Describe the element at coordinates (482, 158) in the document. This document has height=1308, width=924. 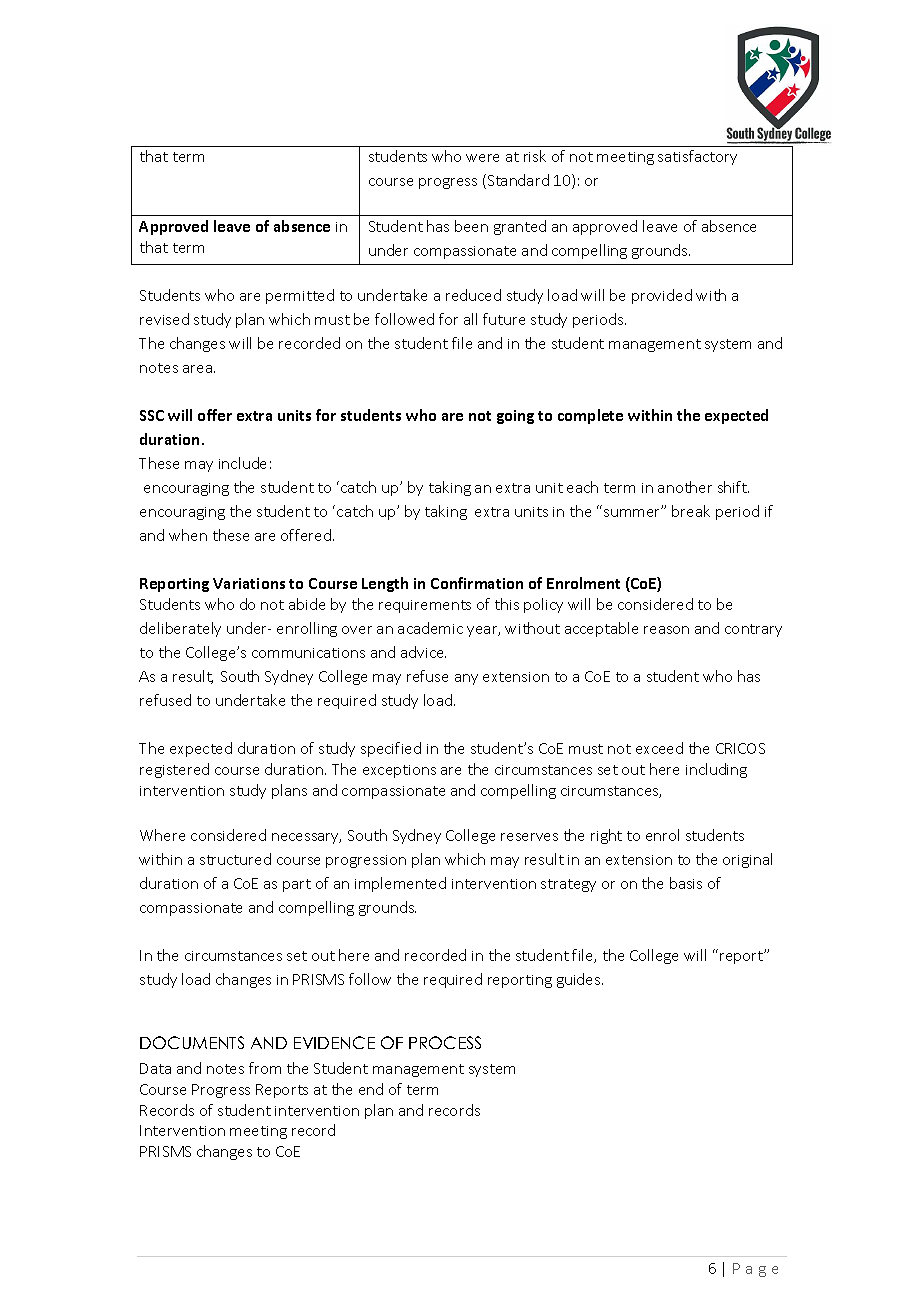
I see `were` at that location.
